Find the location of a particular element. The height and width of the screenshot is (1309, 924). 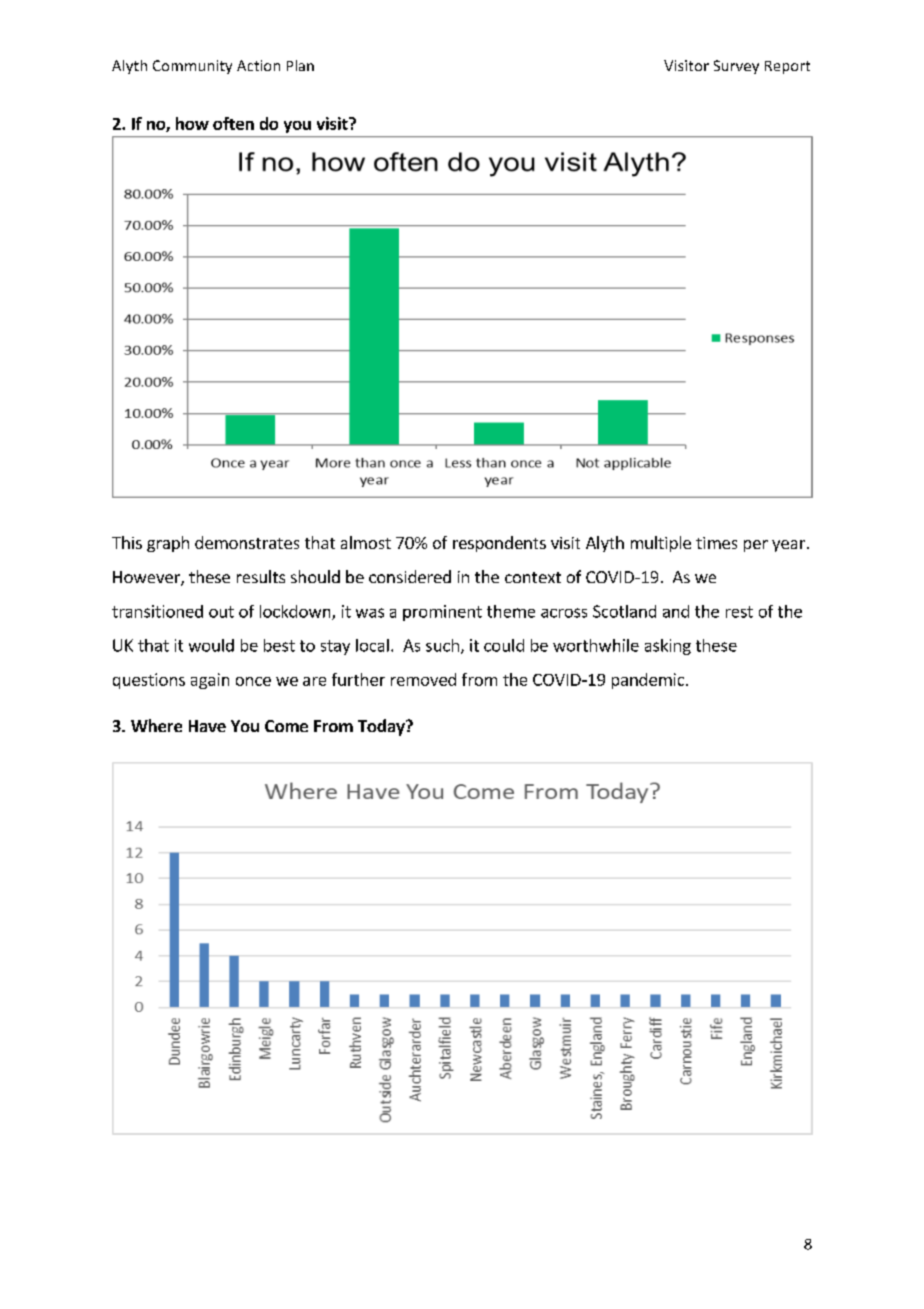

times is located at coordinates (716, 543).
